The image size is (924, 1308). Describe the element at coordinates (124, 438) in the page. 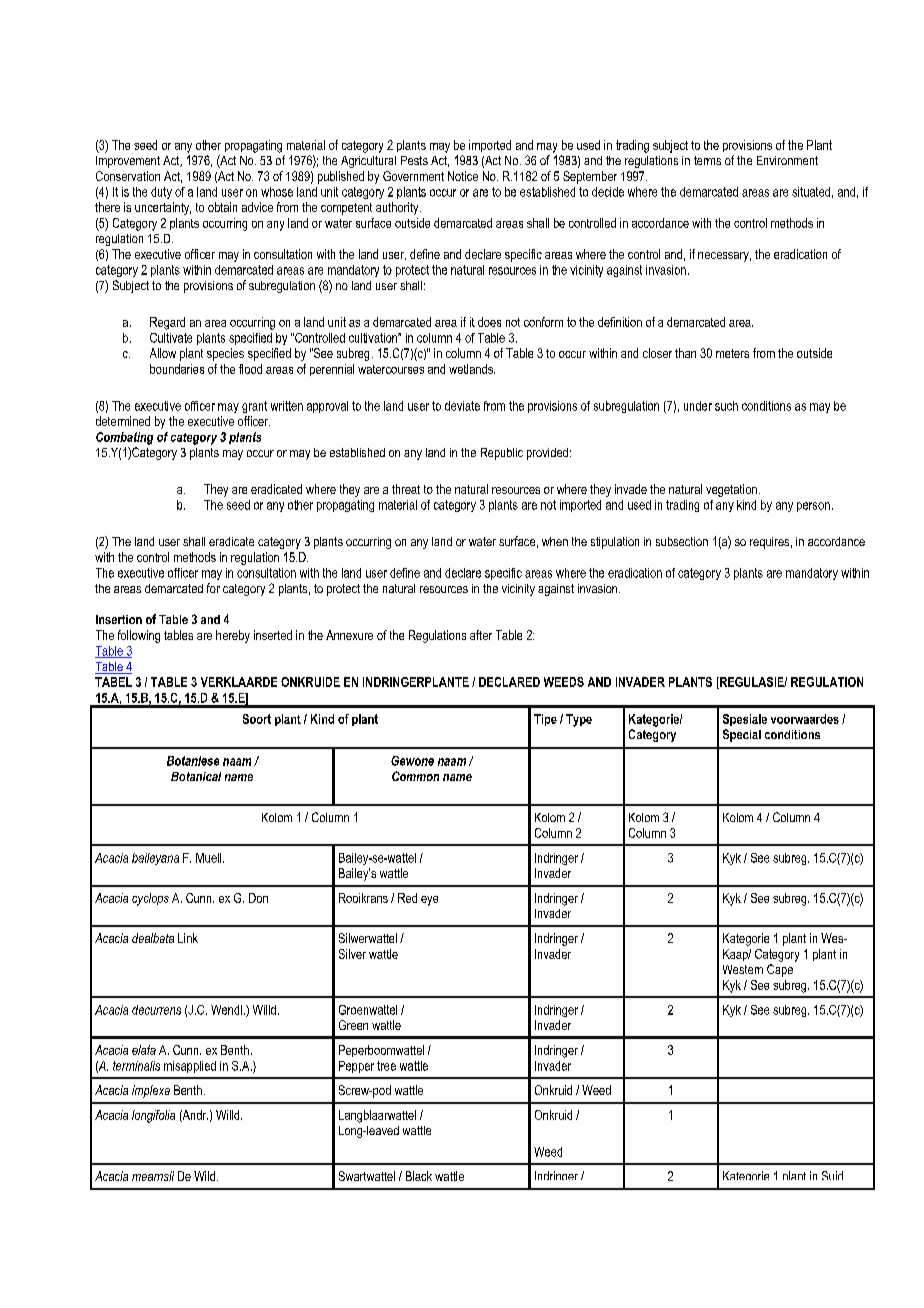

I see `Combating` at that location.
